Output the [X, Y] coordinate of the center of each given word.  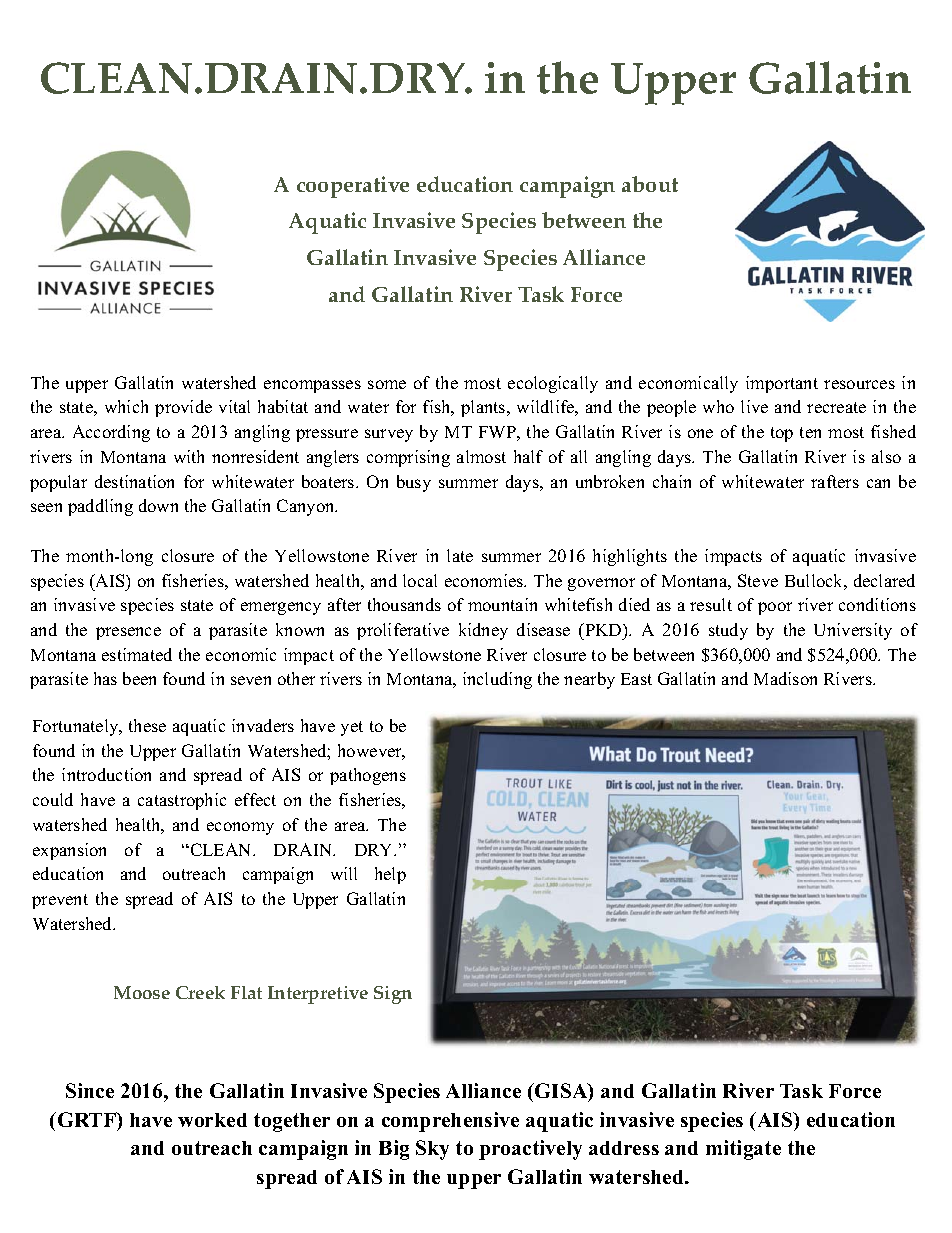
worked [212, 1120]
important [782, 384]
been [139, 678]
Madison [785, 678]
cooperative [353, 187]
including [497, 680]
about [650, 184]
